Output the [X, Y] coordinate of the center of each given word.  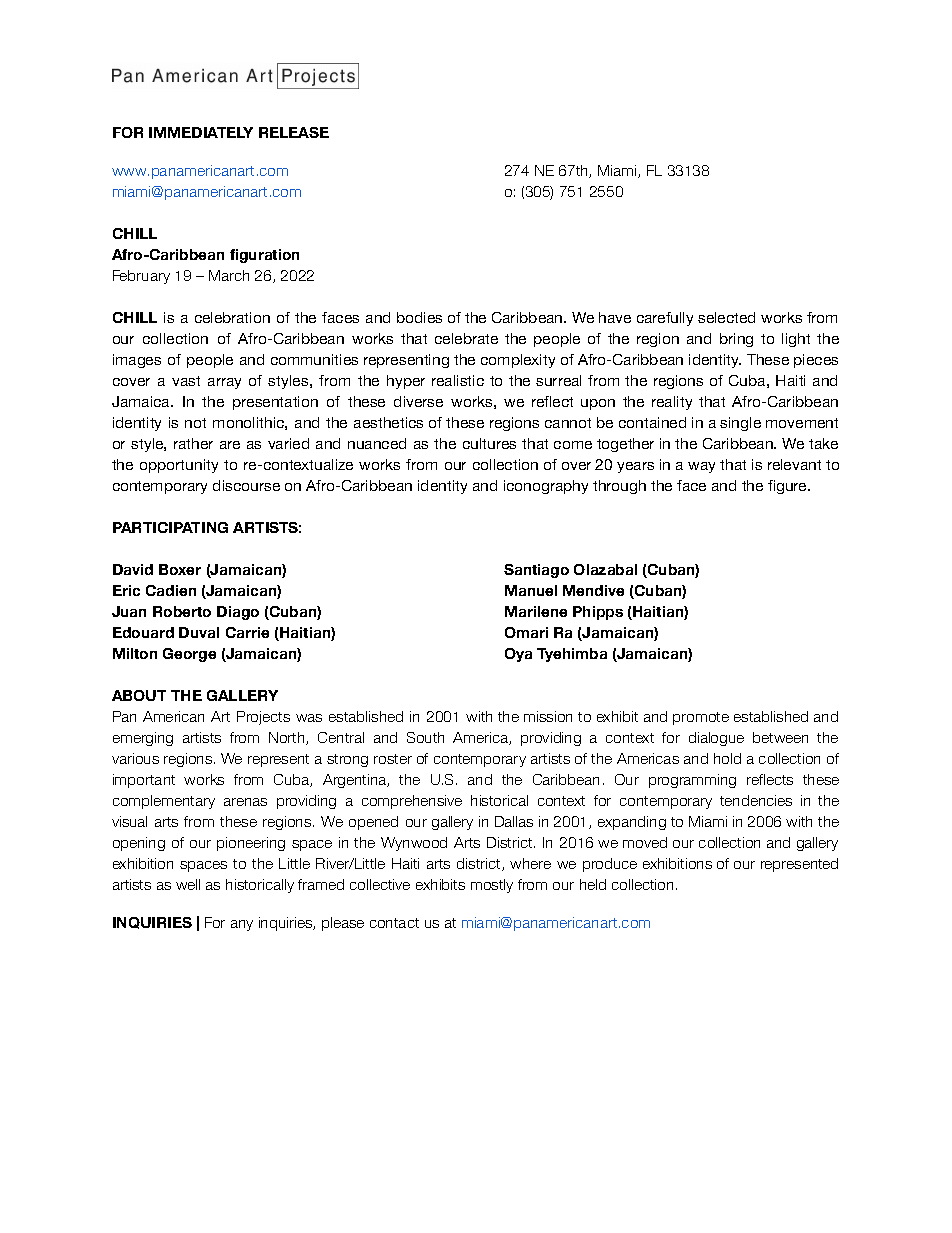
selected [726, 317]
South [425, 737]
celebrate [466, 338]
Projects [263, 718]
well [188, 884]
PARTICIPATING [170, 527]
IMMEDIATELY [201, 132]
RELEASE [294, 132]
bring [736, 340]
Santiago [536, 571]
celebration [232, 317]
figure [788, 487]
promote [701, 718]
